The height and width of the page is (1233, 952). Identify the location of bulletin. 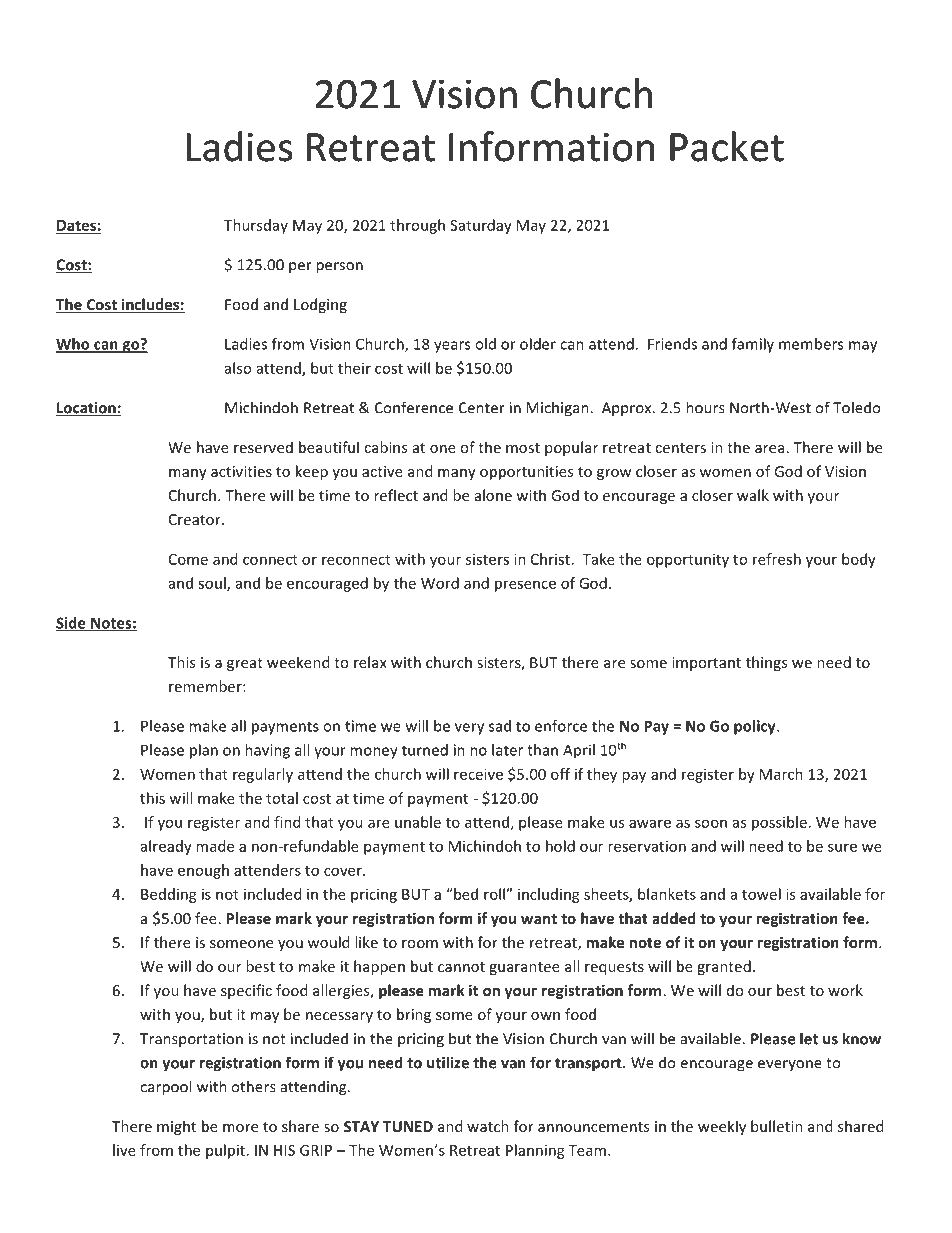
(777, 1126).
